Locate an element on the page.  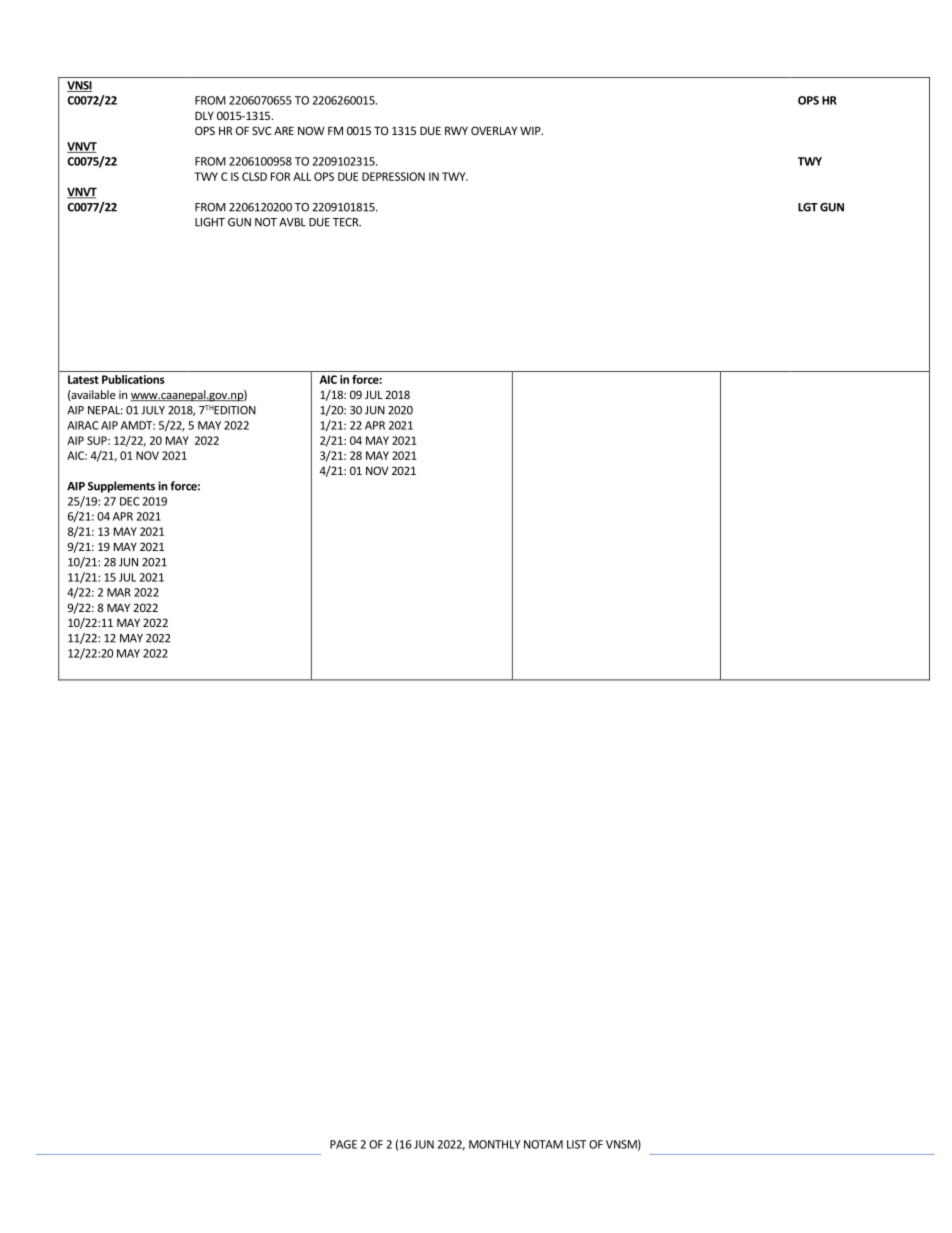
MONTHLY is located at coordinates (495, 1144).
